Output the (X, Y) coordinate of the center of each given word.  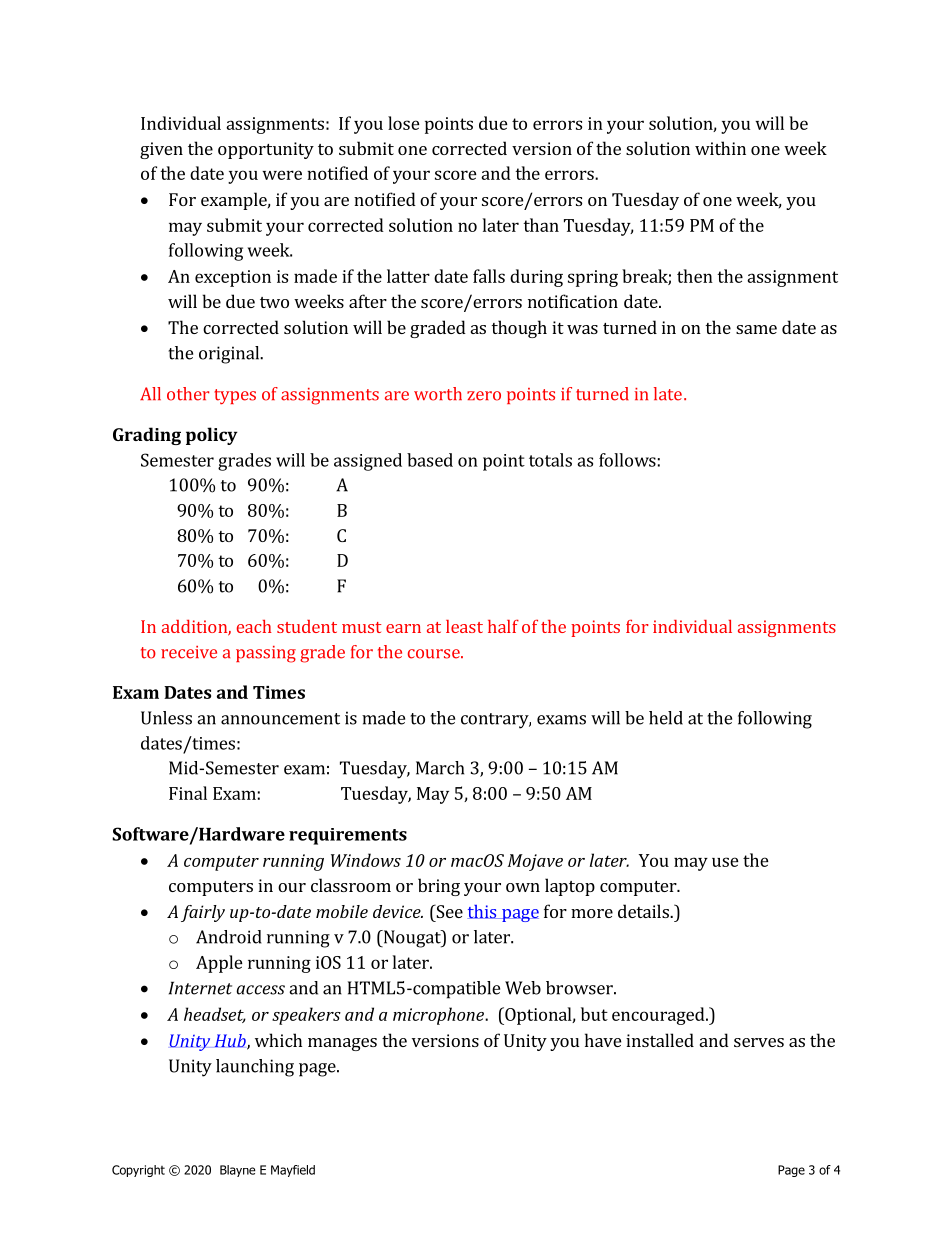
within (720, 148)
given (161, 150)
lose (404, 123)
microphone (439, 1016)
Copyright (138, 1171)
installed (660, 1040)
